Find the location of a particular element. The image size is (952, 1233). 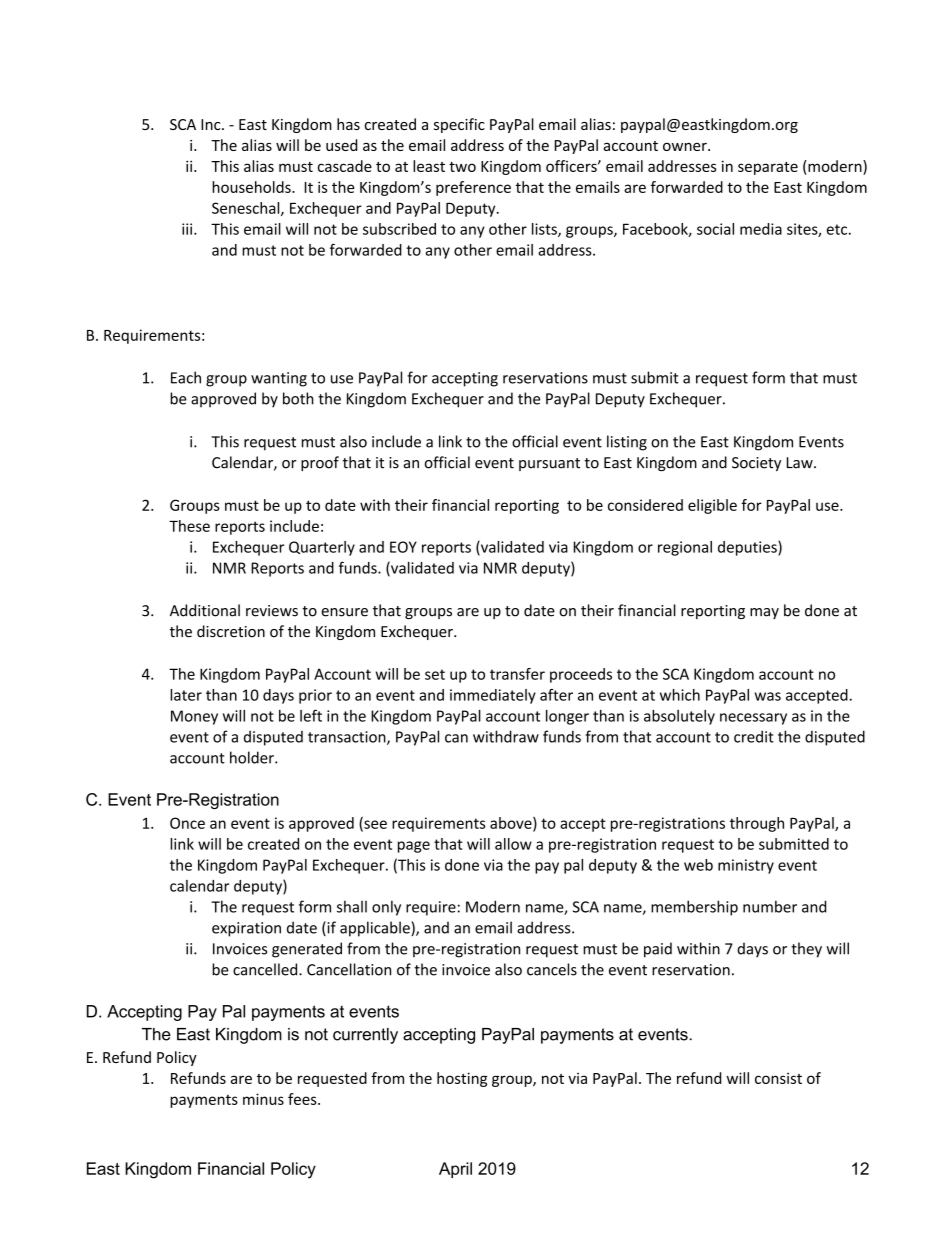

Society is located at coordinates (756, 464).
